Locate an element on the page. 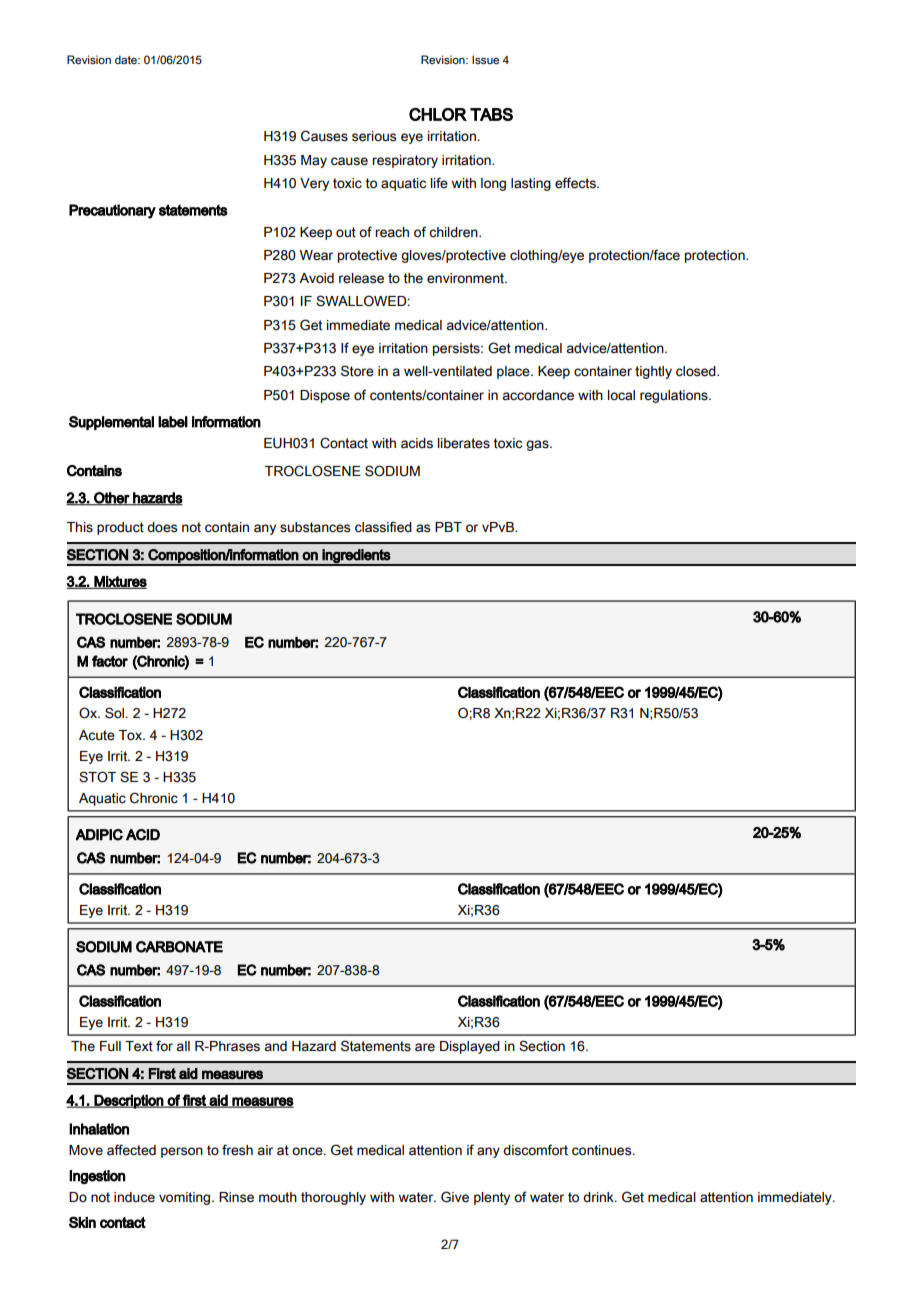  induce is located at coordinates (134, 1197).
